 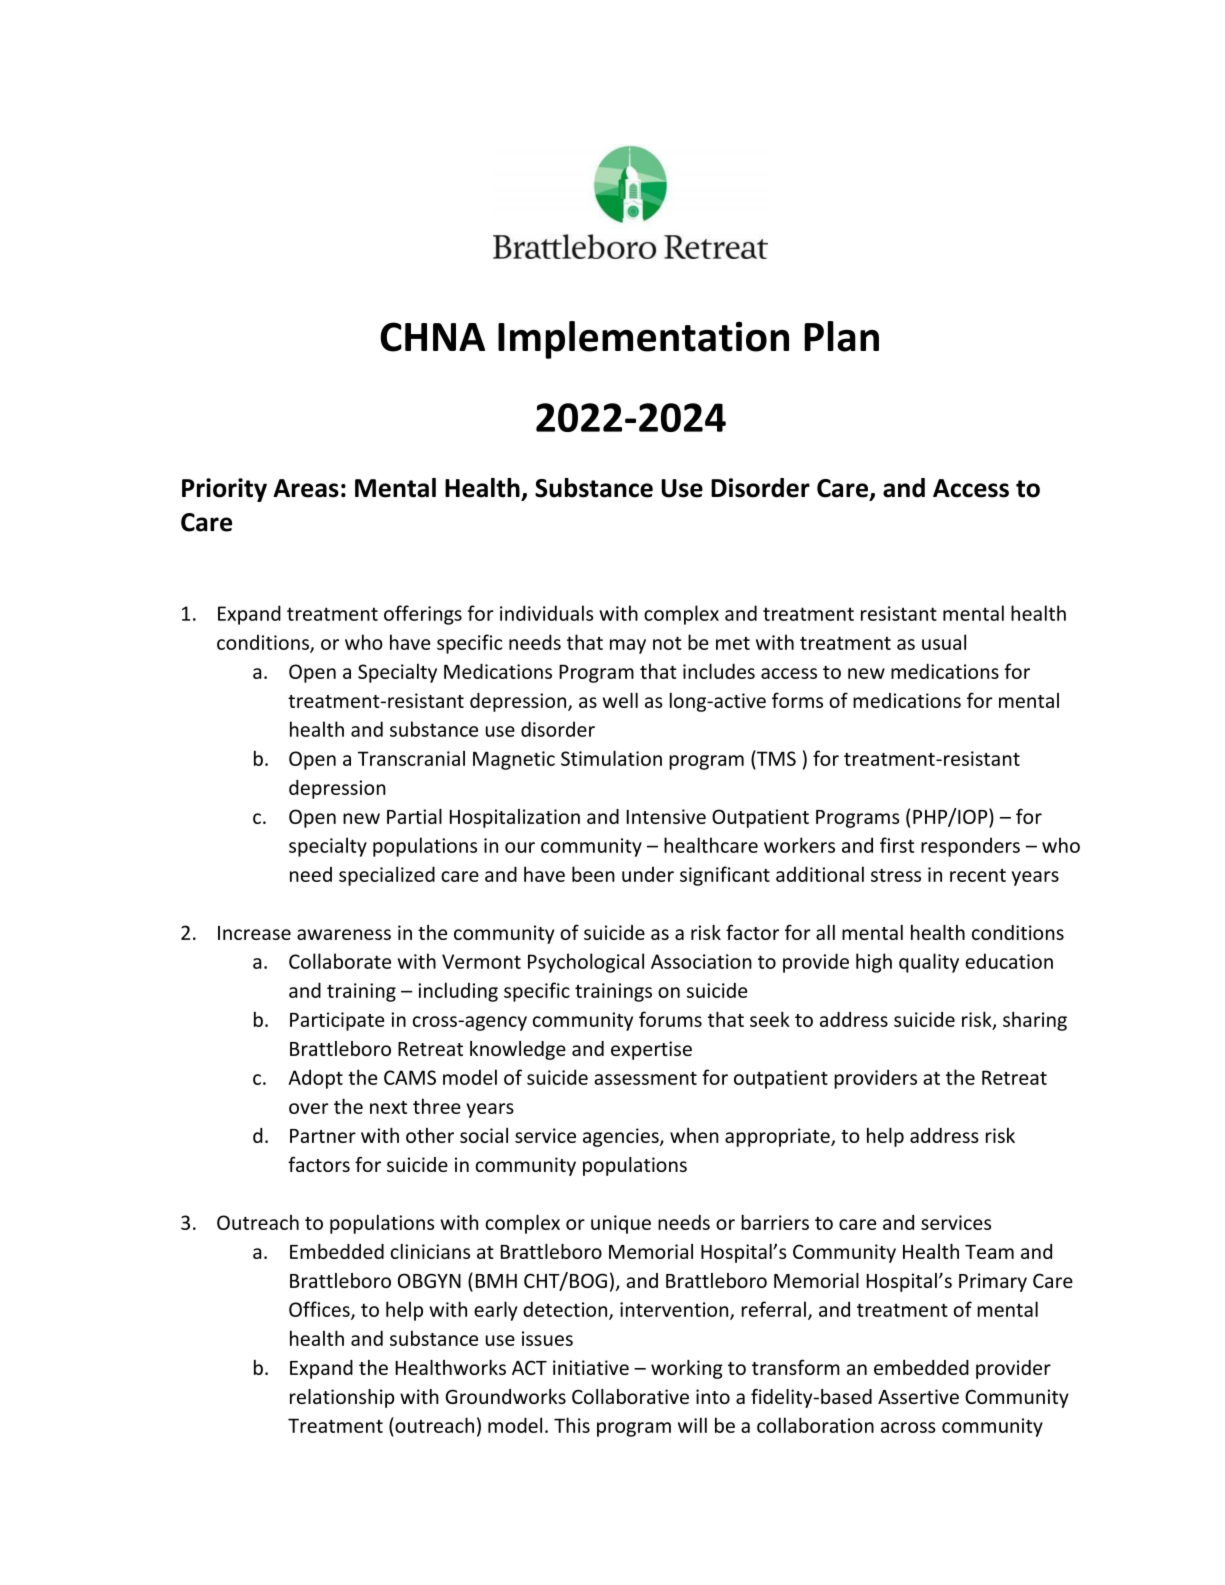 I want to click on usual, so click(x=944, y=642).
